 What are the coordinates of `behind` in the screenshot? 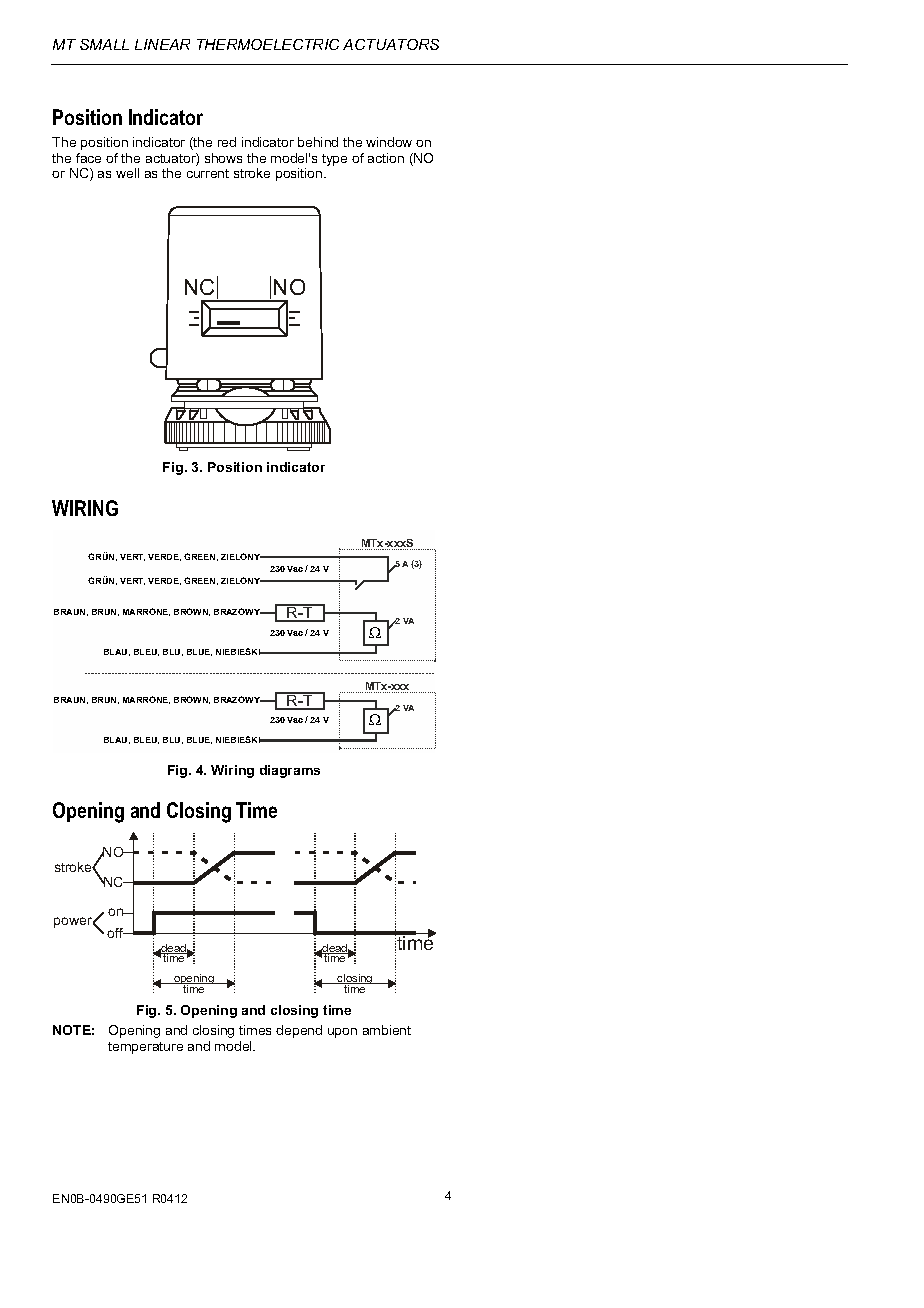 It's located at (318, 142).
